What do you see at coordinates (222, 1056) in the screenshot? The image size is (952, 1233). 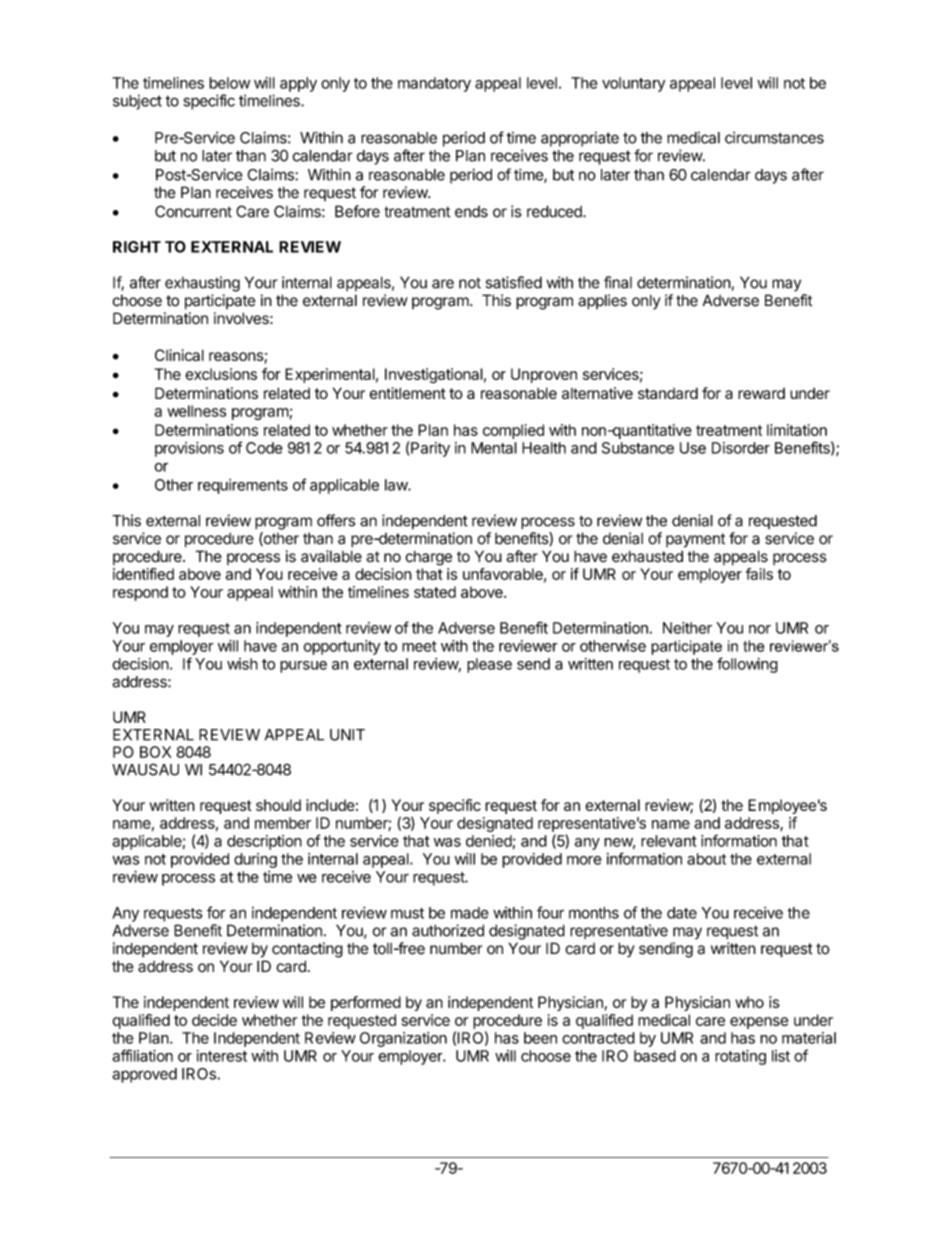 I see `interest` at bounding box center [222, 1056].
